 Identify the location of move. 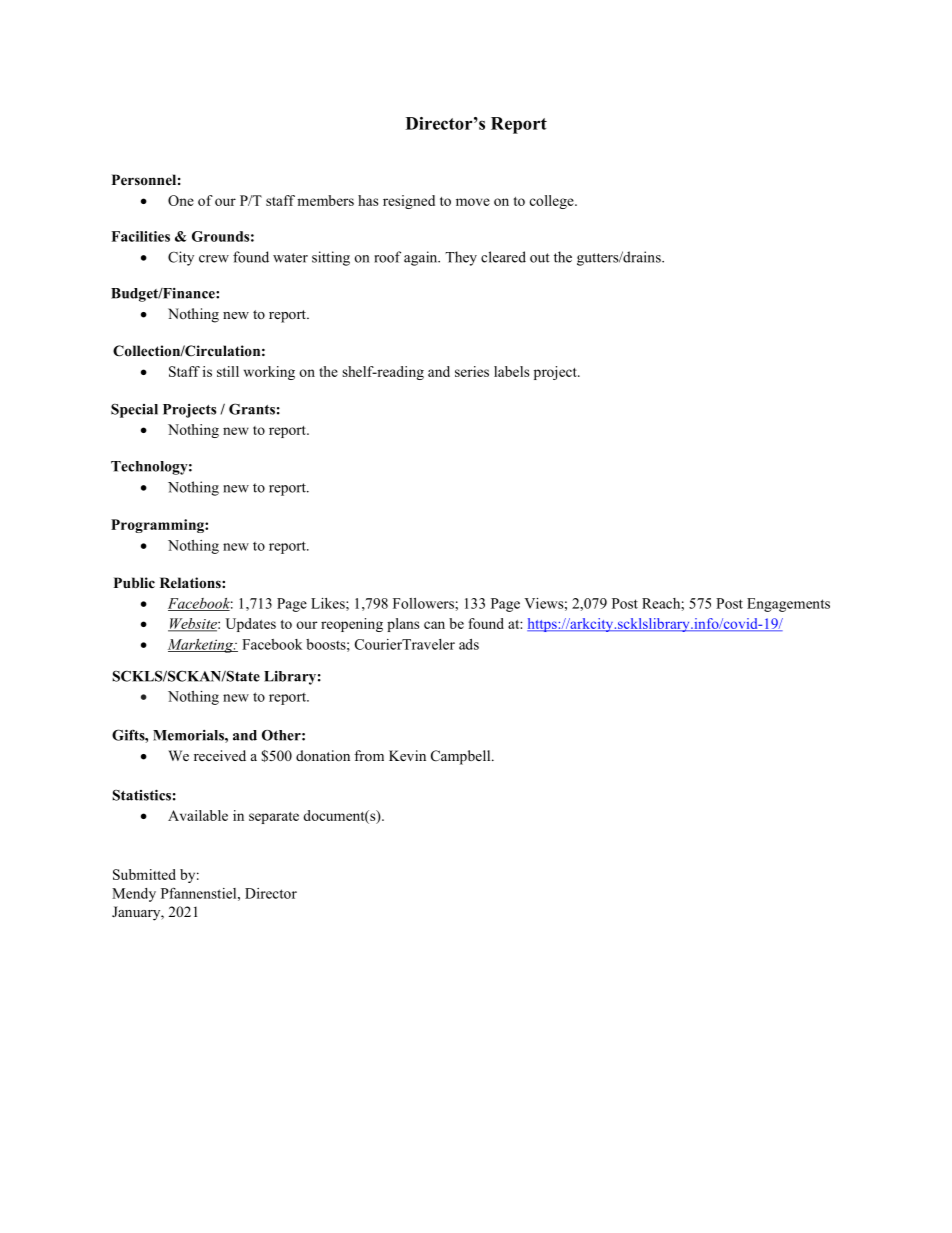
(473, 202).
